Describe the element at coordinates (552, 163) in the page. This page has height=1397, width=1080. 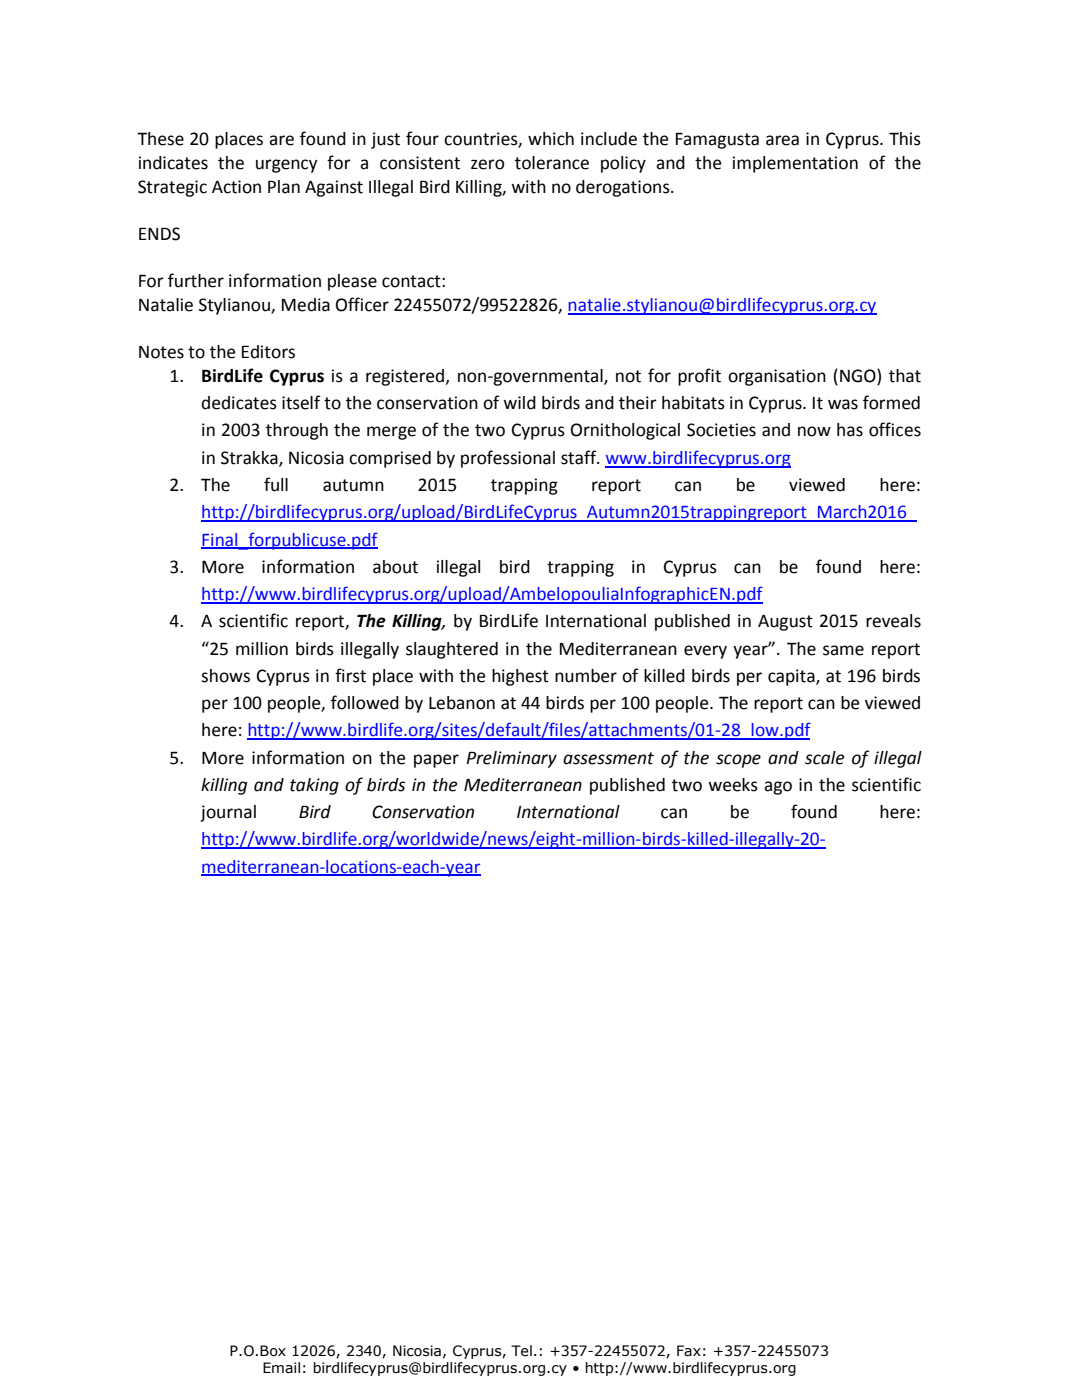
I see `tolerance` at that location.
